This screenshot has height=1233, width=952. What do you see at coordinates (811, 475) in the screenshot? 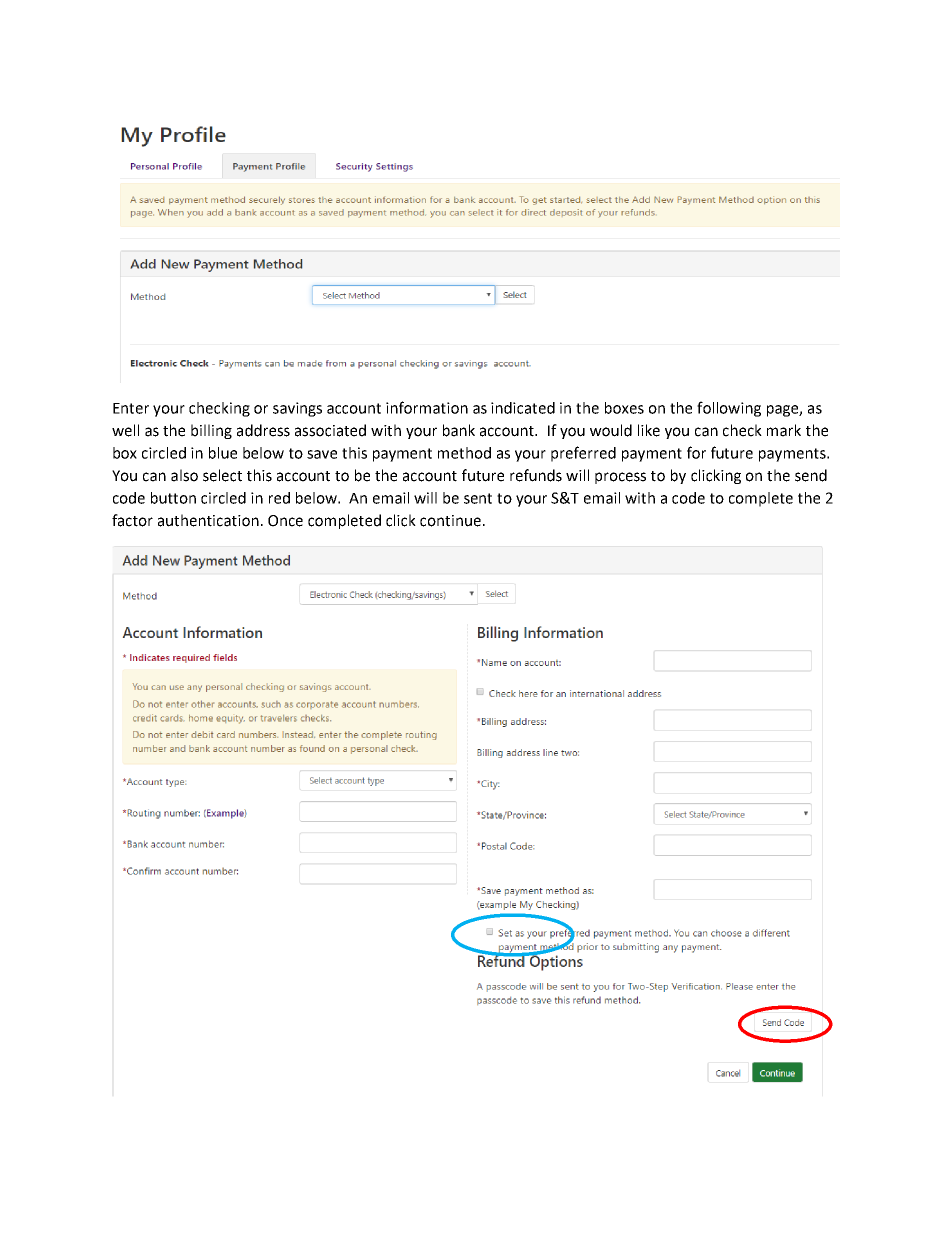
I see `send` at bounding box center [811, 475].
